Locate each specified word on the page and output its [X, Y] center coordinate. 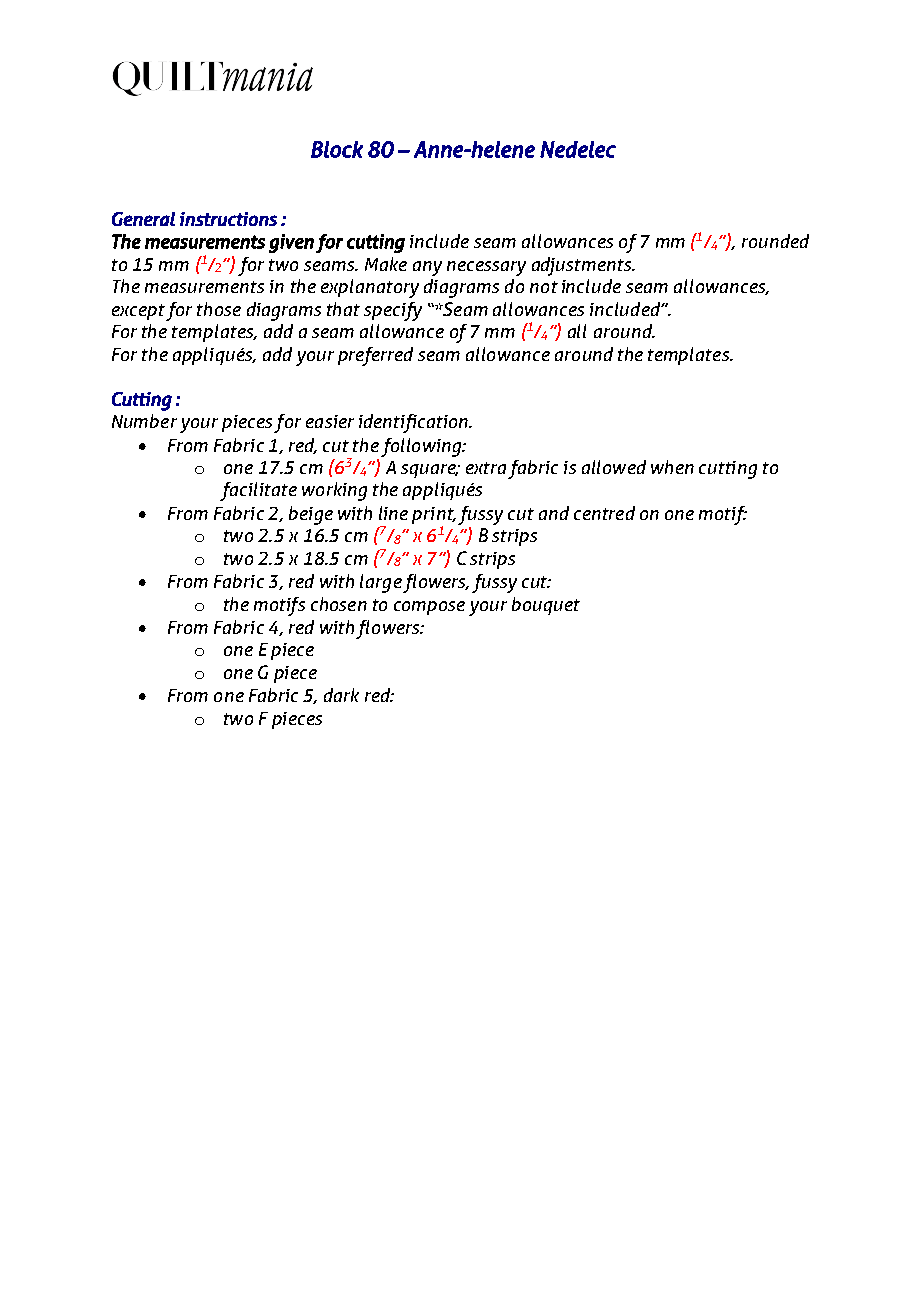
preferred [375, 356]
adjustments [583, 266]
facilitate [258, 491]
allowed [614, 467]
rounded [775, 241]
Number [144, 421]
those [219, 309]
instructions [228, 219]
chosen [339, 604]
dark [341, 695]
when [672, 467]
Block [337, 149]
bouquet [546, 606]
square [429, 471]
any [427, 268]
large [381, 583]
